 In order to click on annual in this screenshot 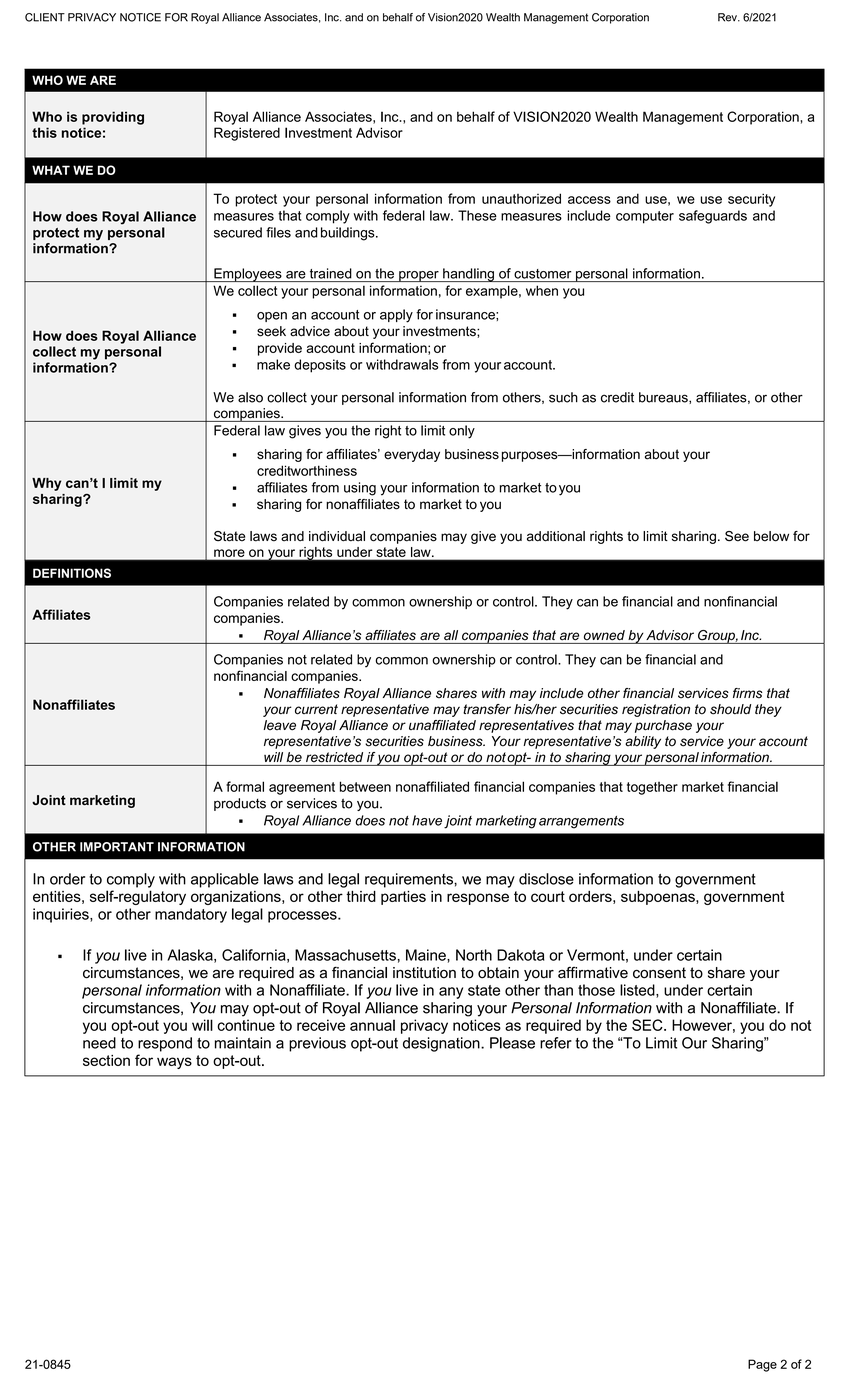, I will do `click(372, 1025)`.
